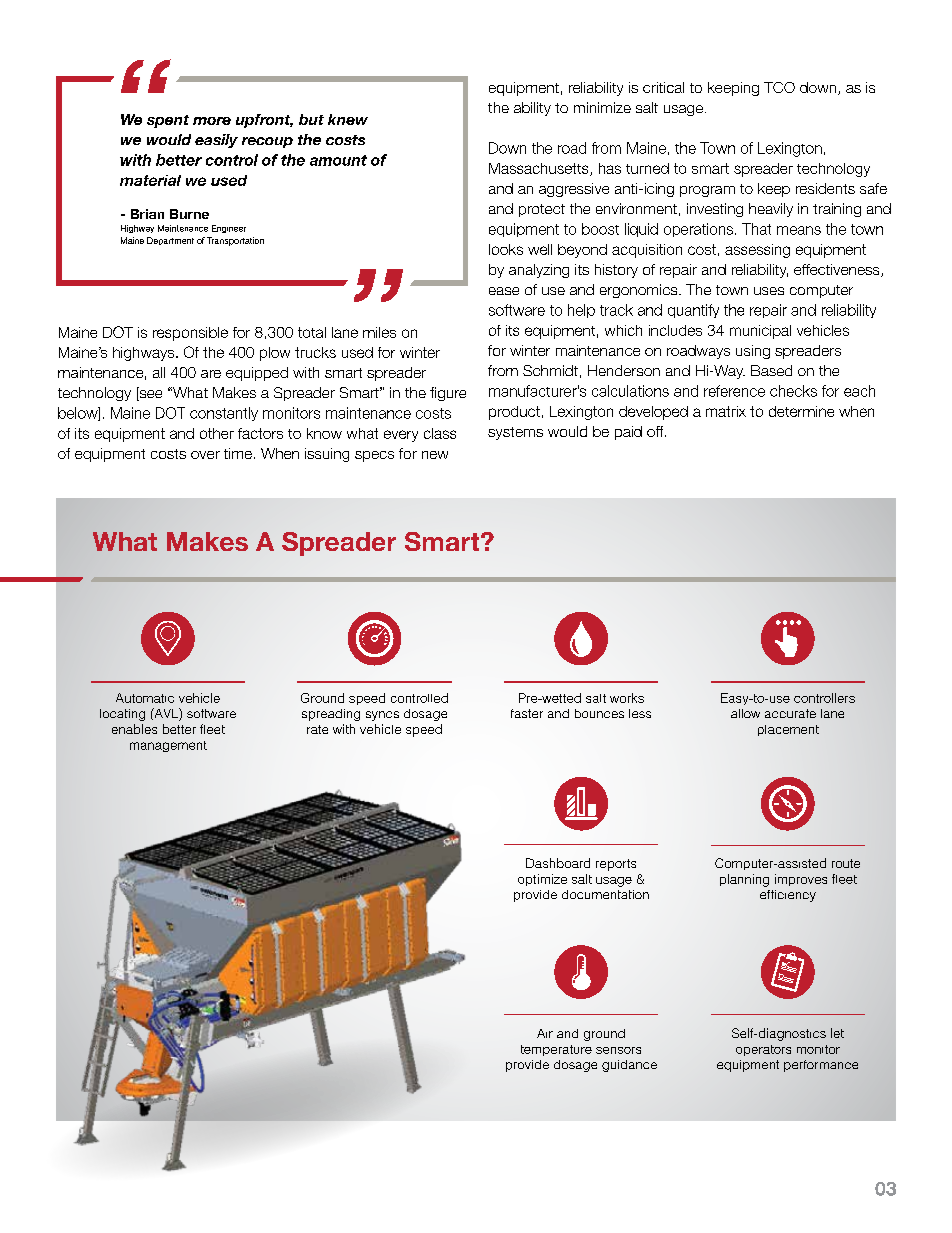 The image size is (952, 1233). I want to click on responsible, so click(190, 334).
